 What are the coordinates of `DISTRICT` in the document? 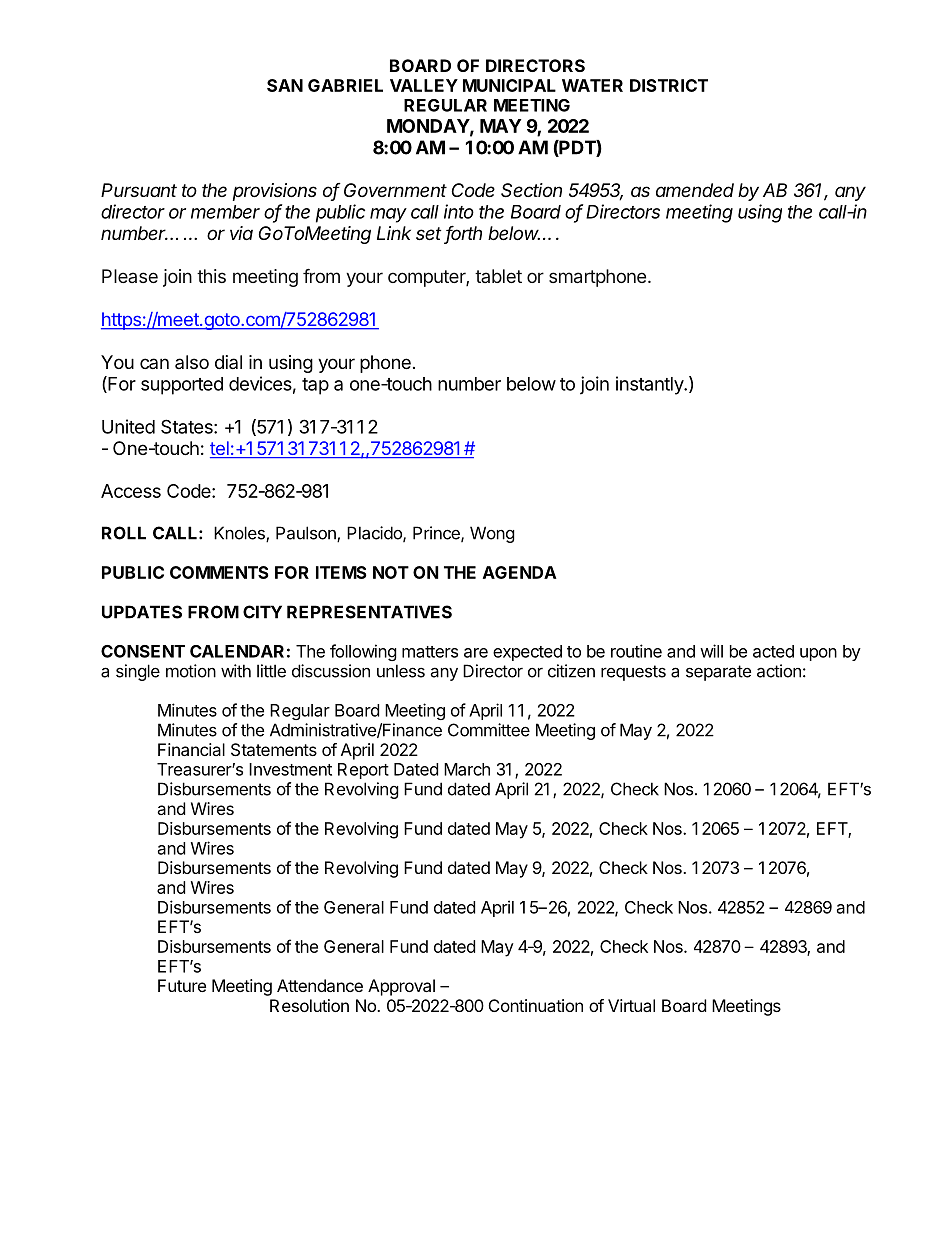 It's located at (669, 85).
